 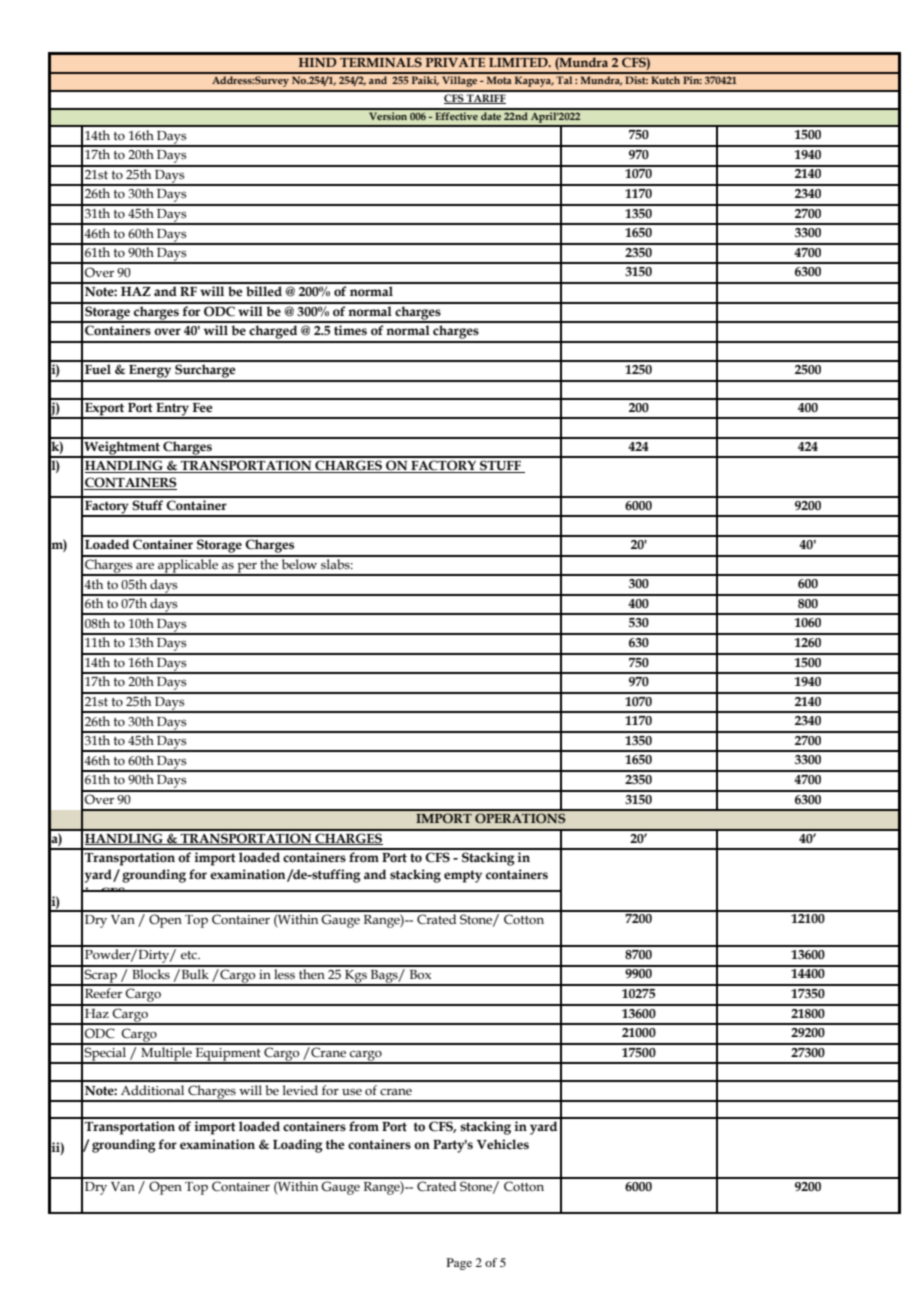 I want to click on date, so click(x=491, y=114).
